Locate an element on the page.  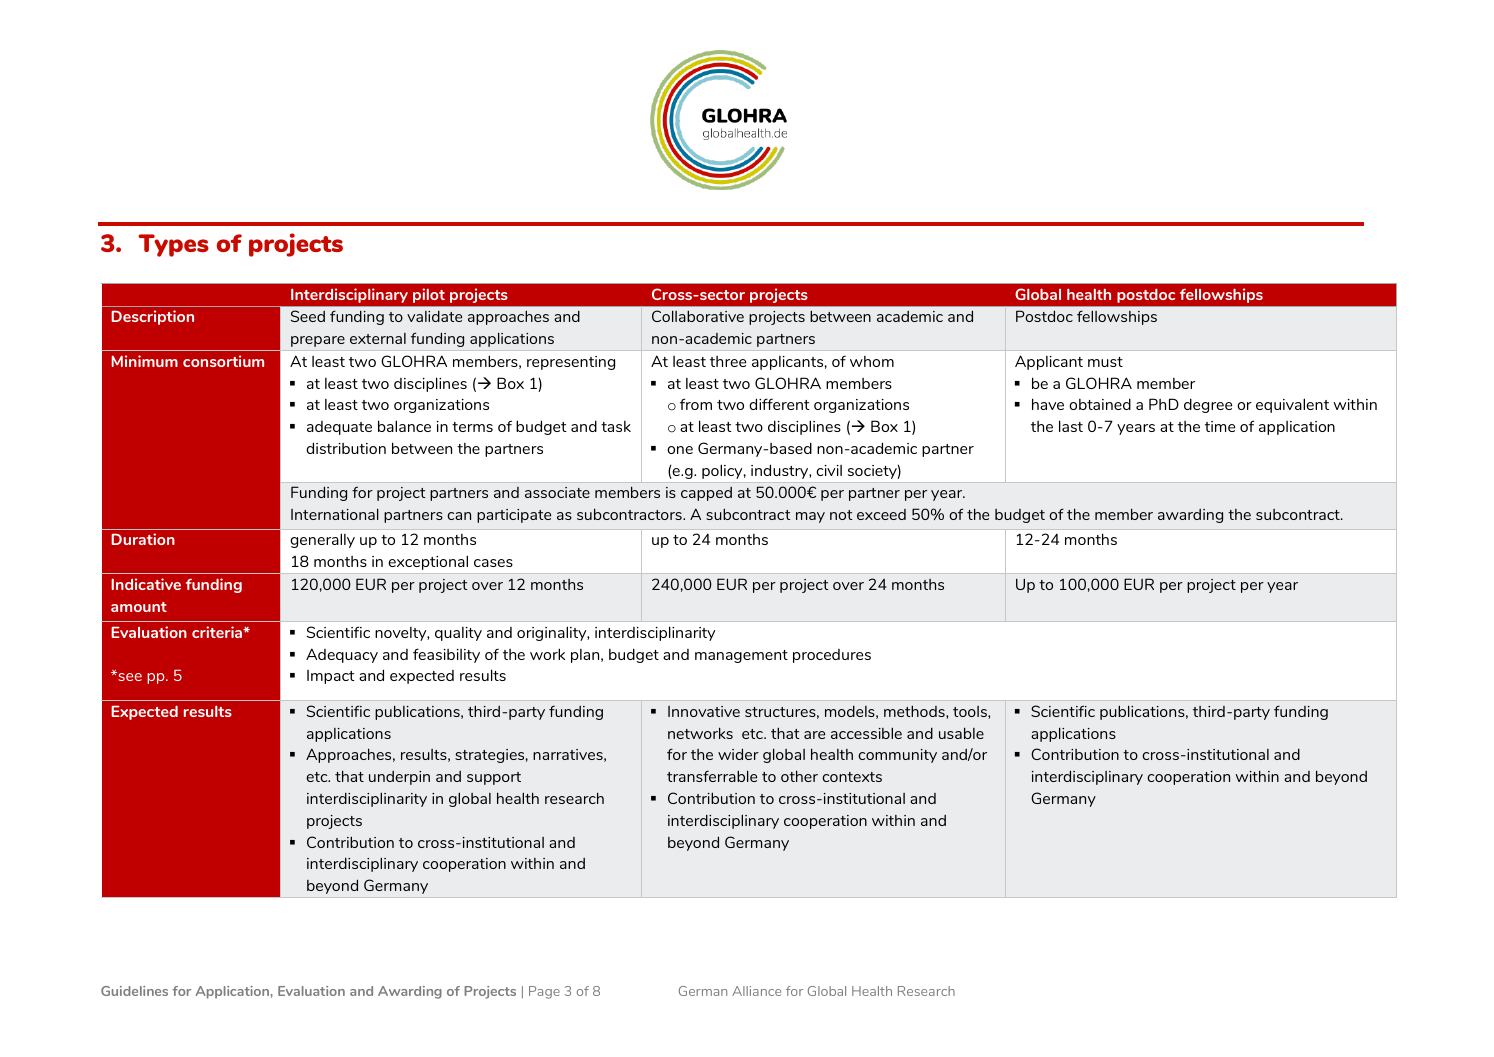
Types is located at coordinates (173, 245).
